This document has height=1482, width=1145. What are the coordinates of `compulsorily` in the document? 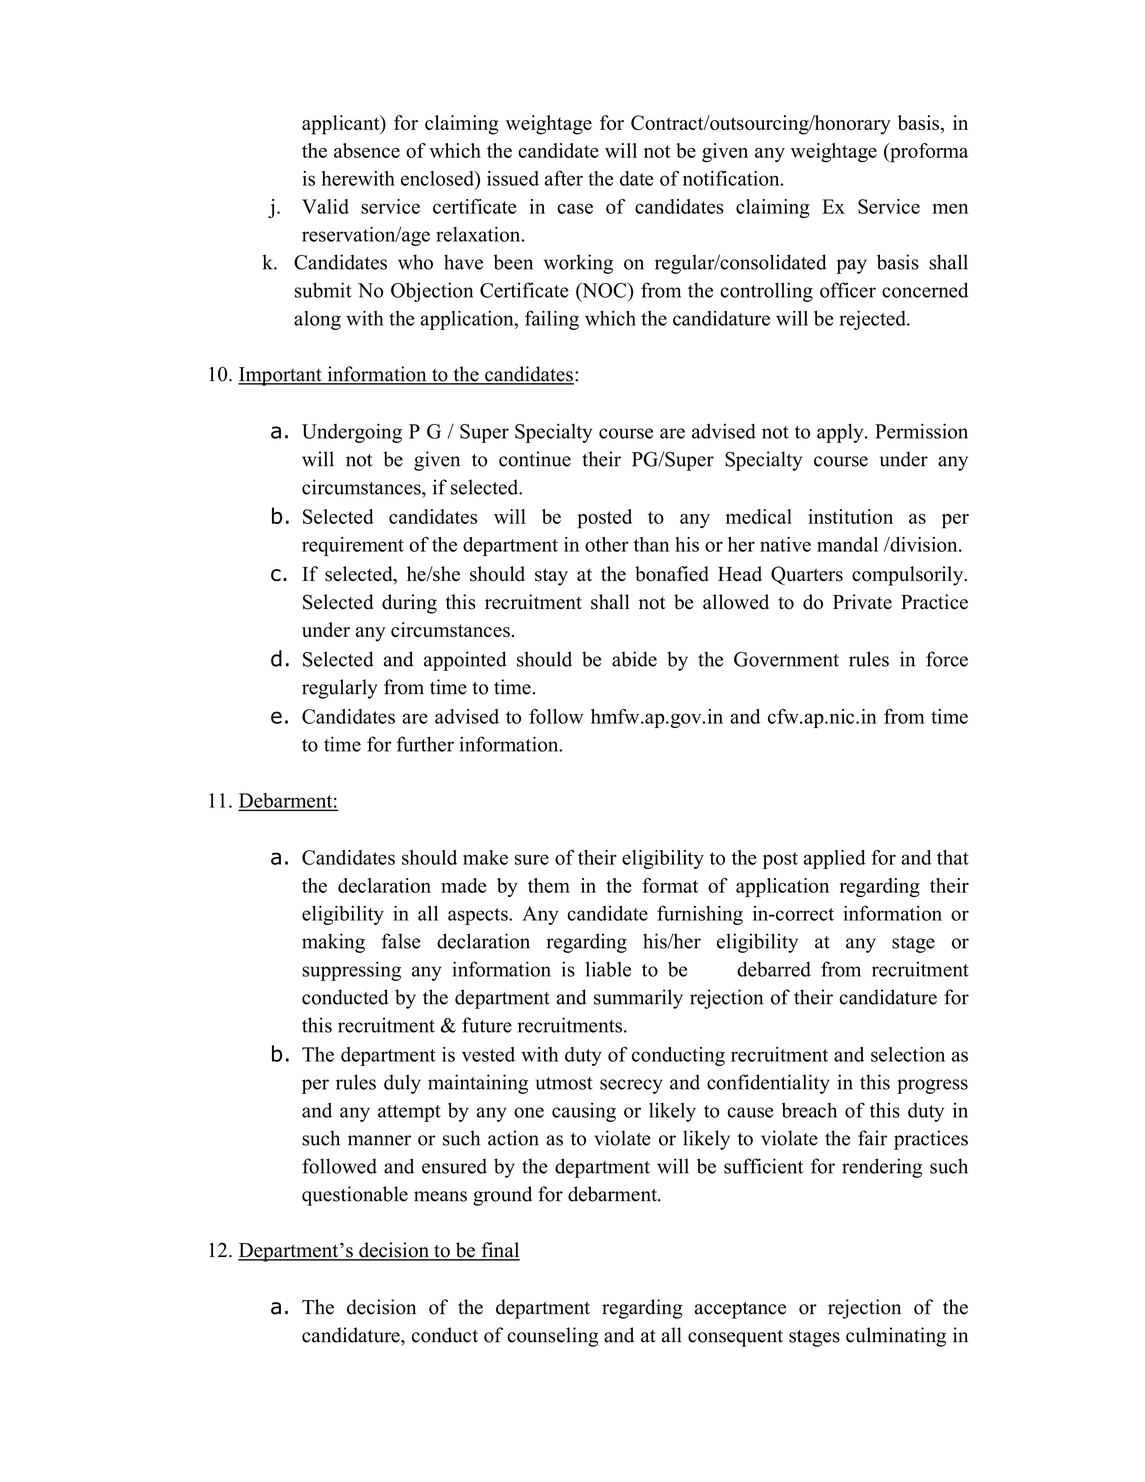 It's located at (909, 576).
